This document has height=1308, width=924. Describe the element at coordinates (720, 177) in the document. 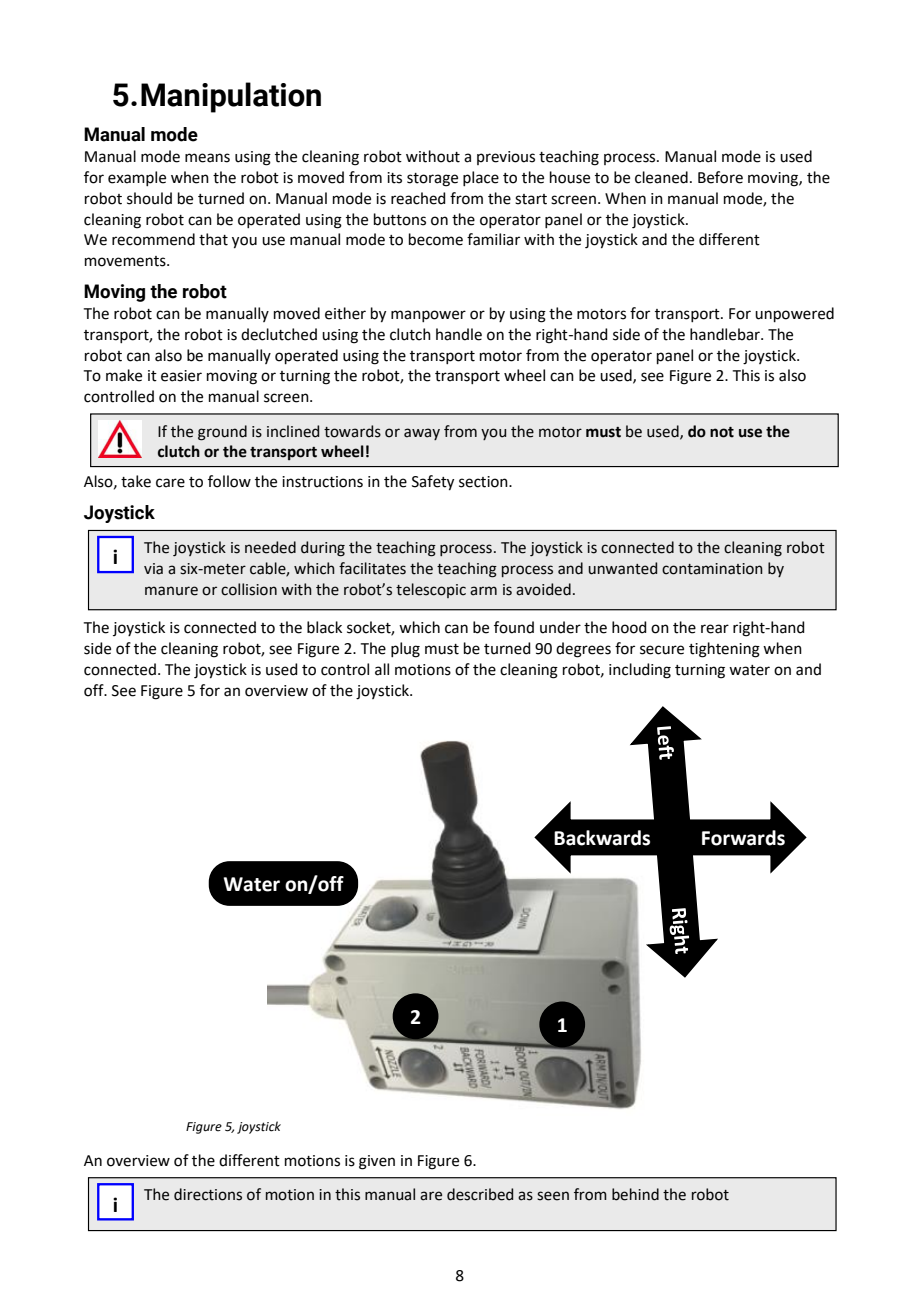

I see `Before` at that location.
